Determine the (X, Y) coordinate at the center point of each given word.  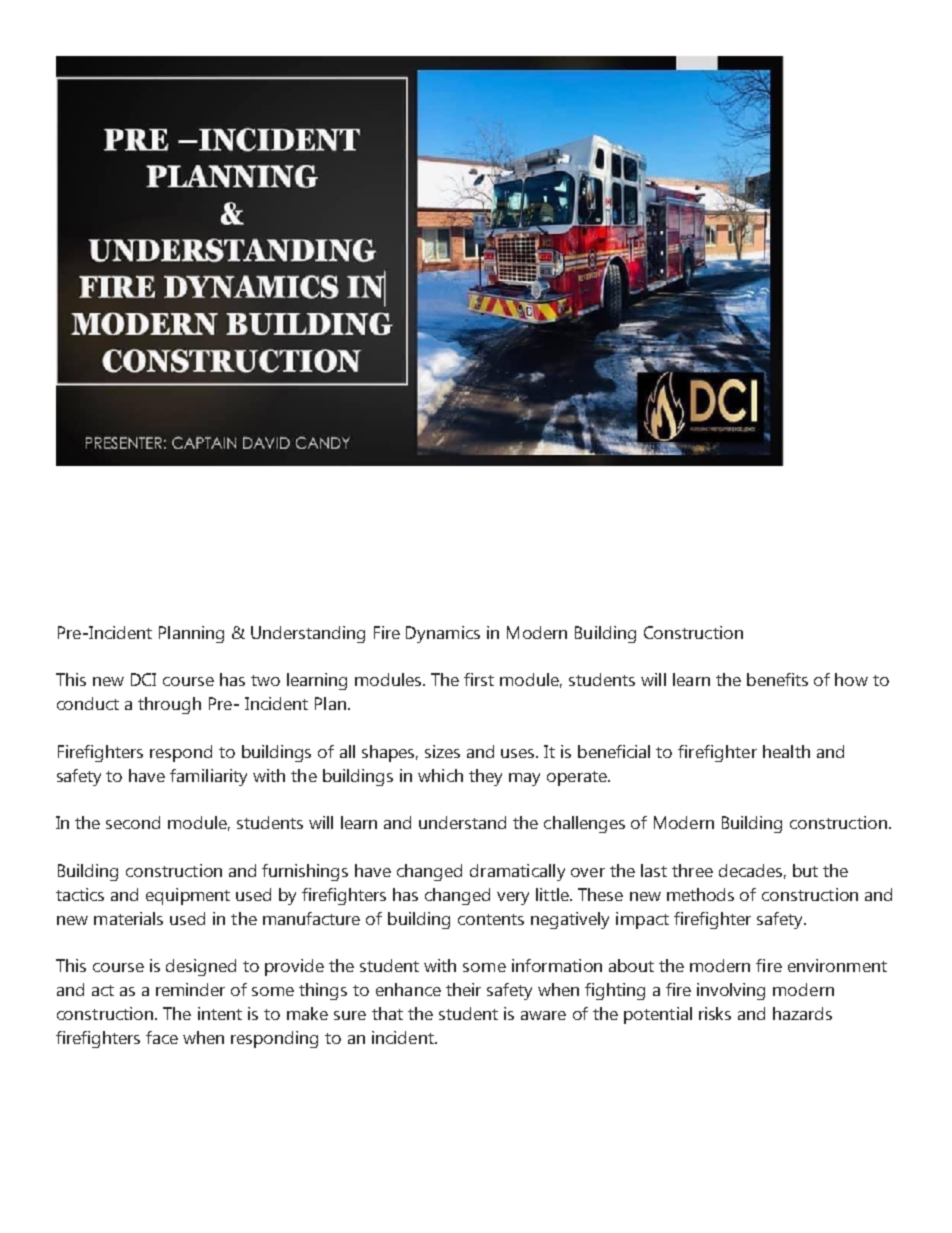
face (162, 1037)
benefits (777, 679)
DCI (143, 679)
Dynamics (443, 634)
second (133, 822)
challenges (584, 824)
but (805, 870)
